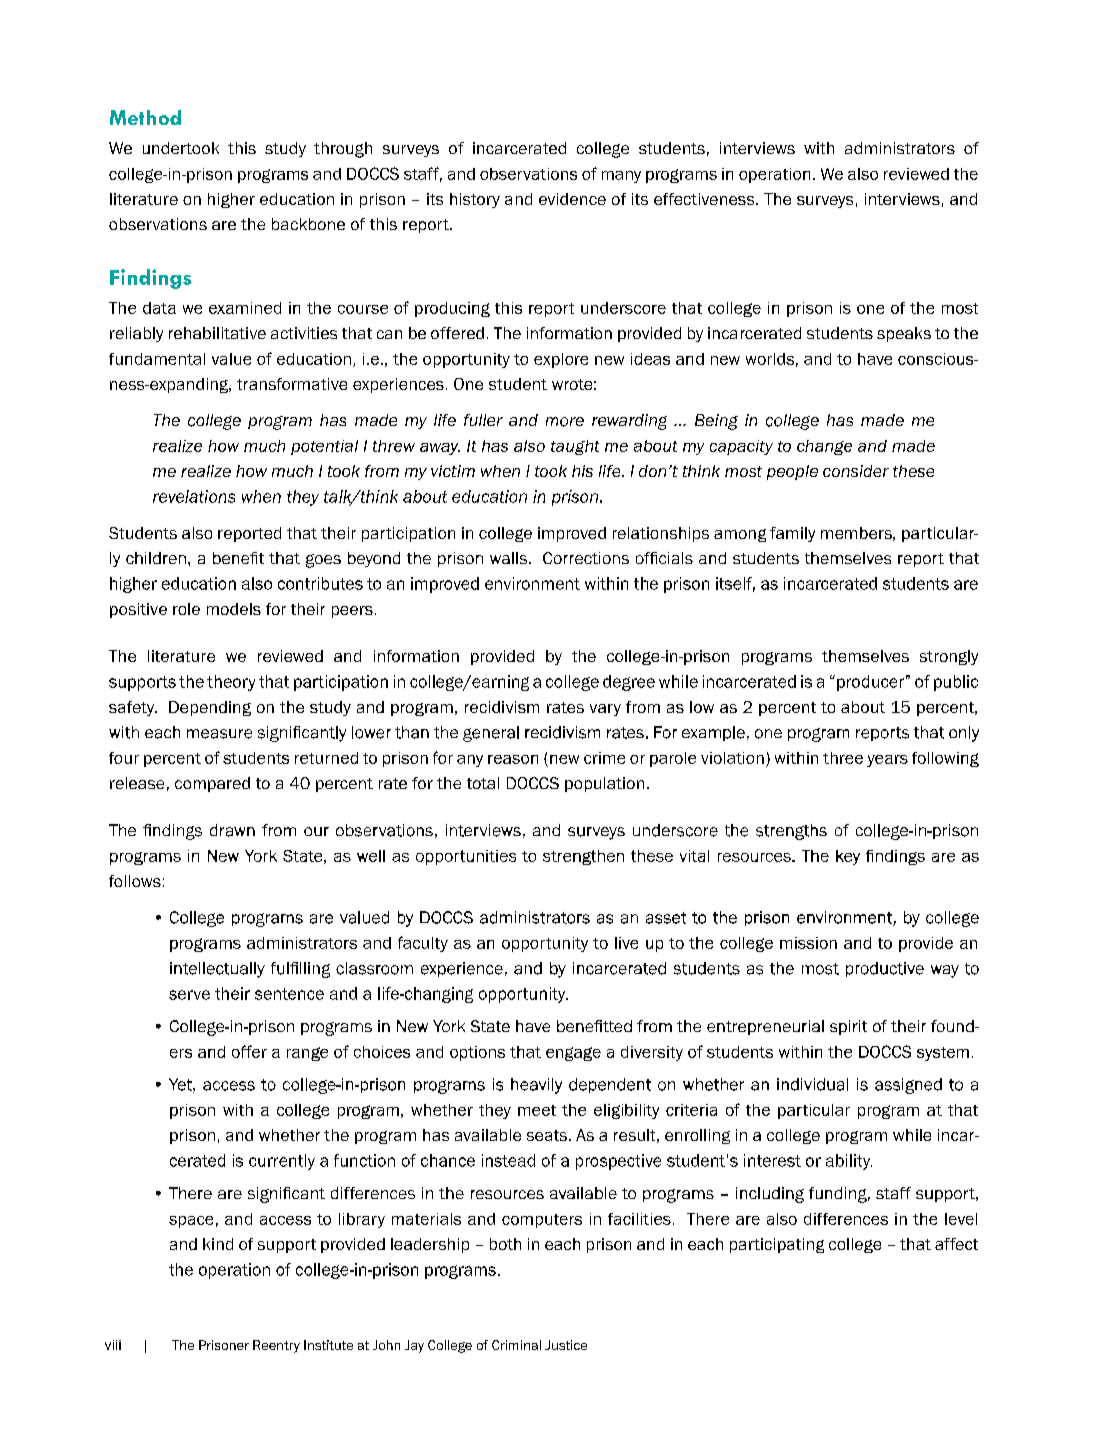  Describe the element at coordinates (621, 177) in the document. I see `many` at that location.
